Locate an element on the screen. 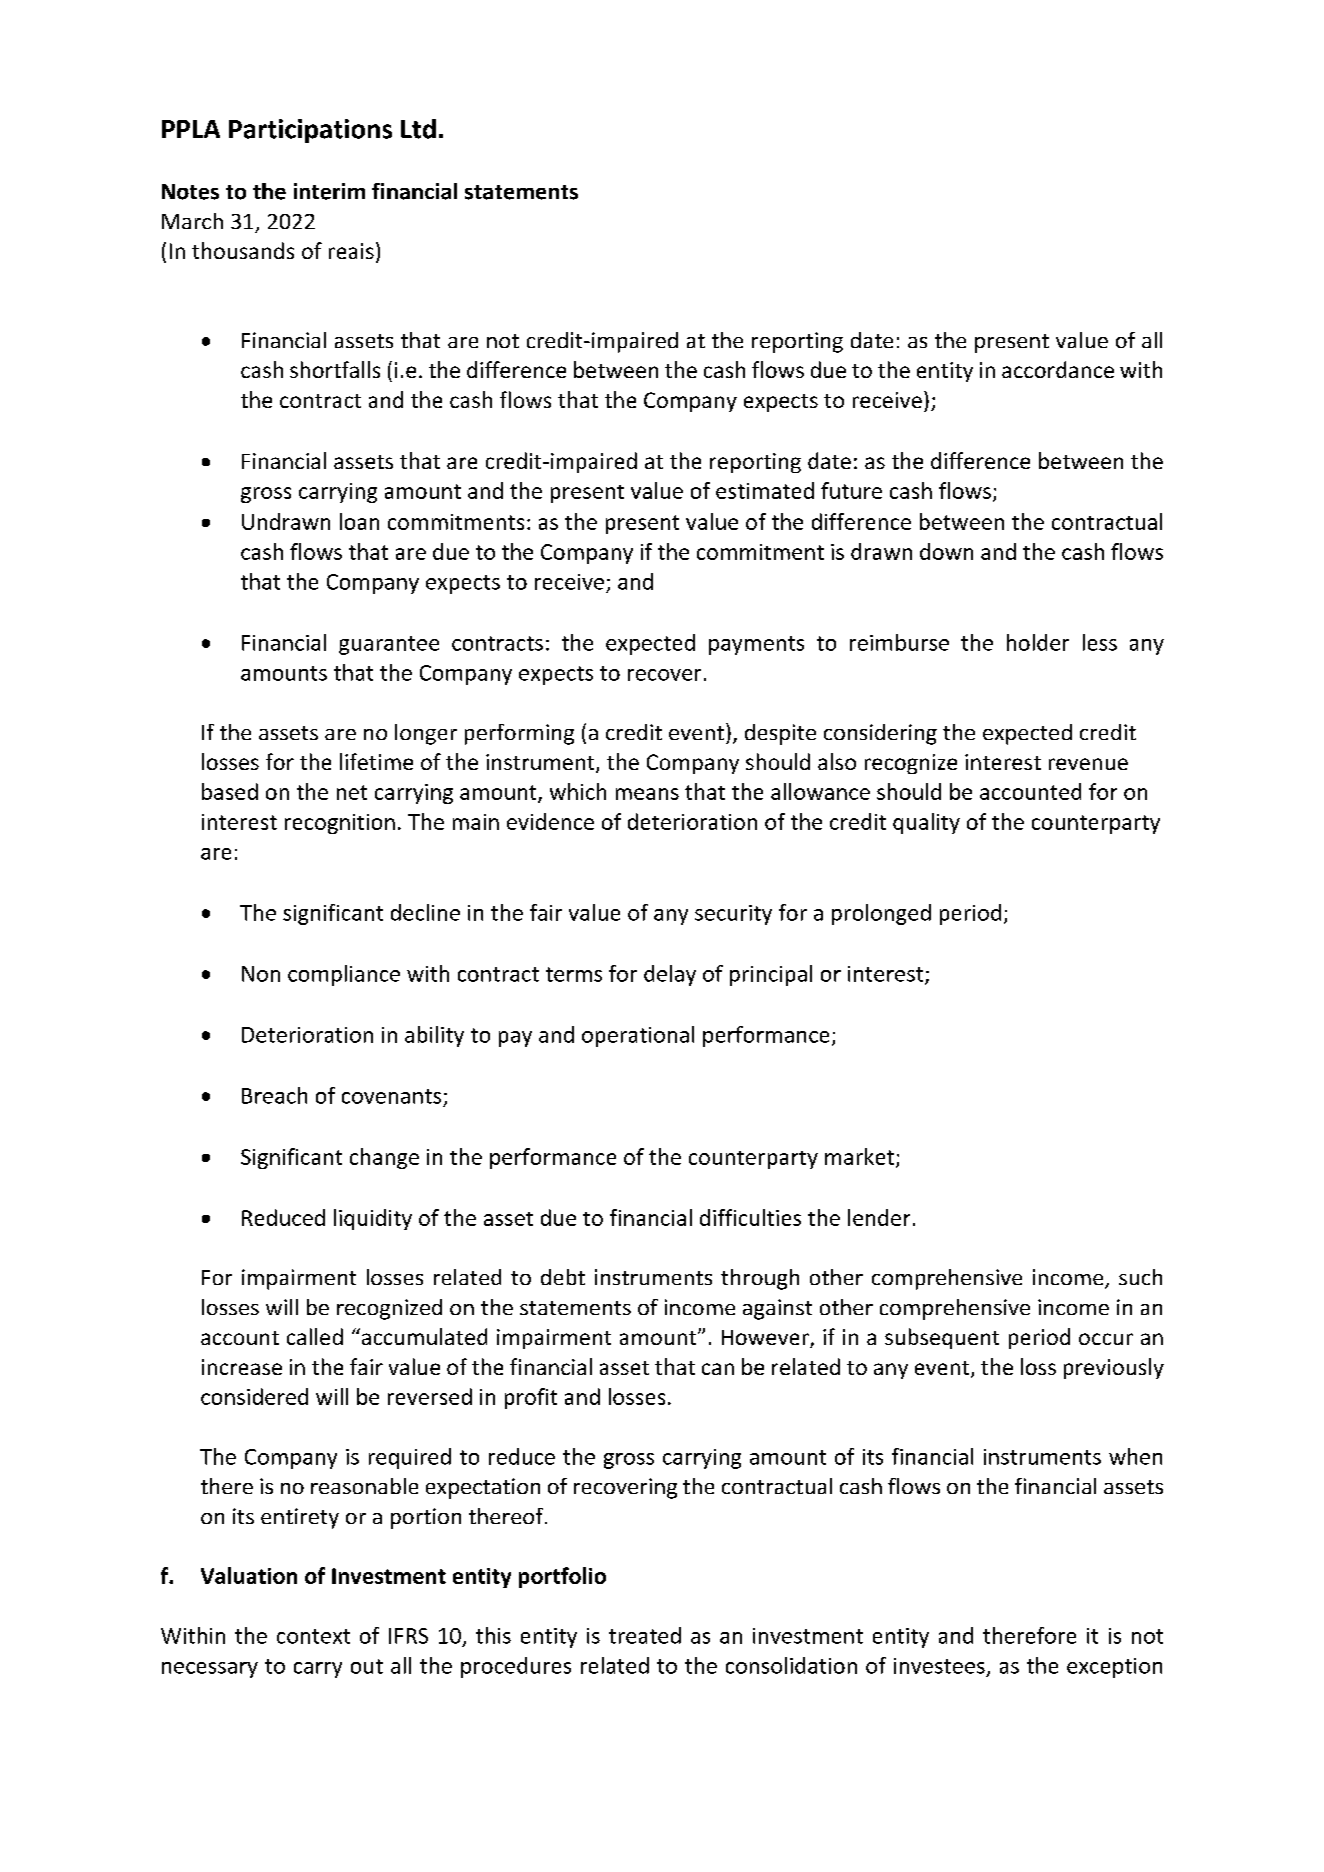 The image size is (1324, 1872). through is located at coordinates (760, 1279).
